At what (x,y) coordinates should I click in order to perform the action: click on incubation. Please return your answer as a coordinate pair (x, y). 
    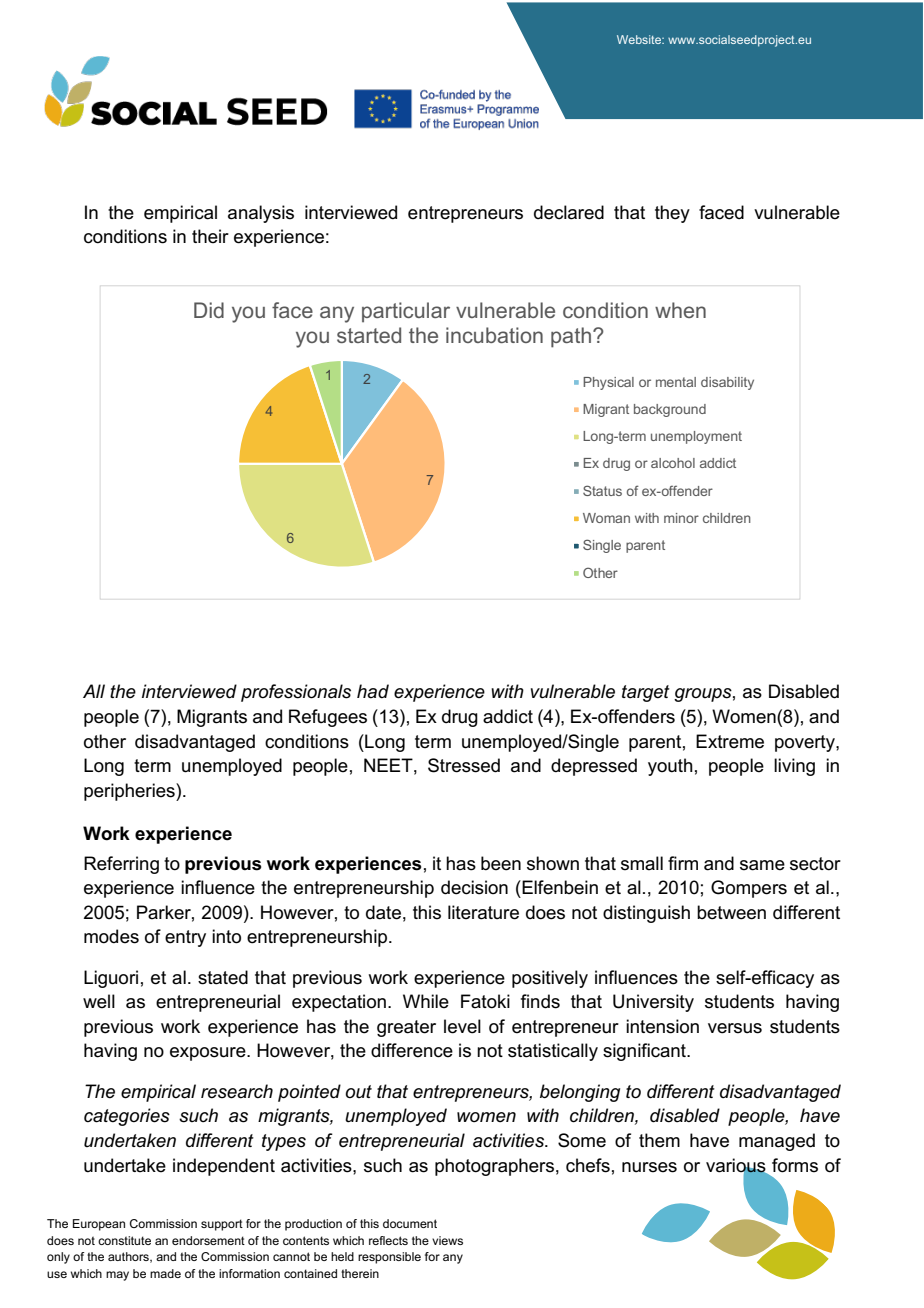
    Looking at the image, I should click on (494, 335).
